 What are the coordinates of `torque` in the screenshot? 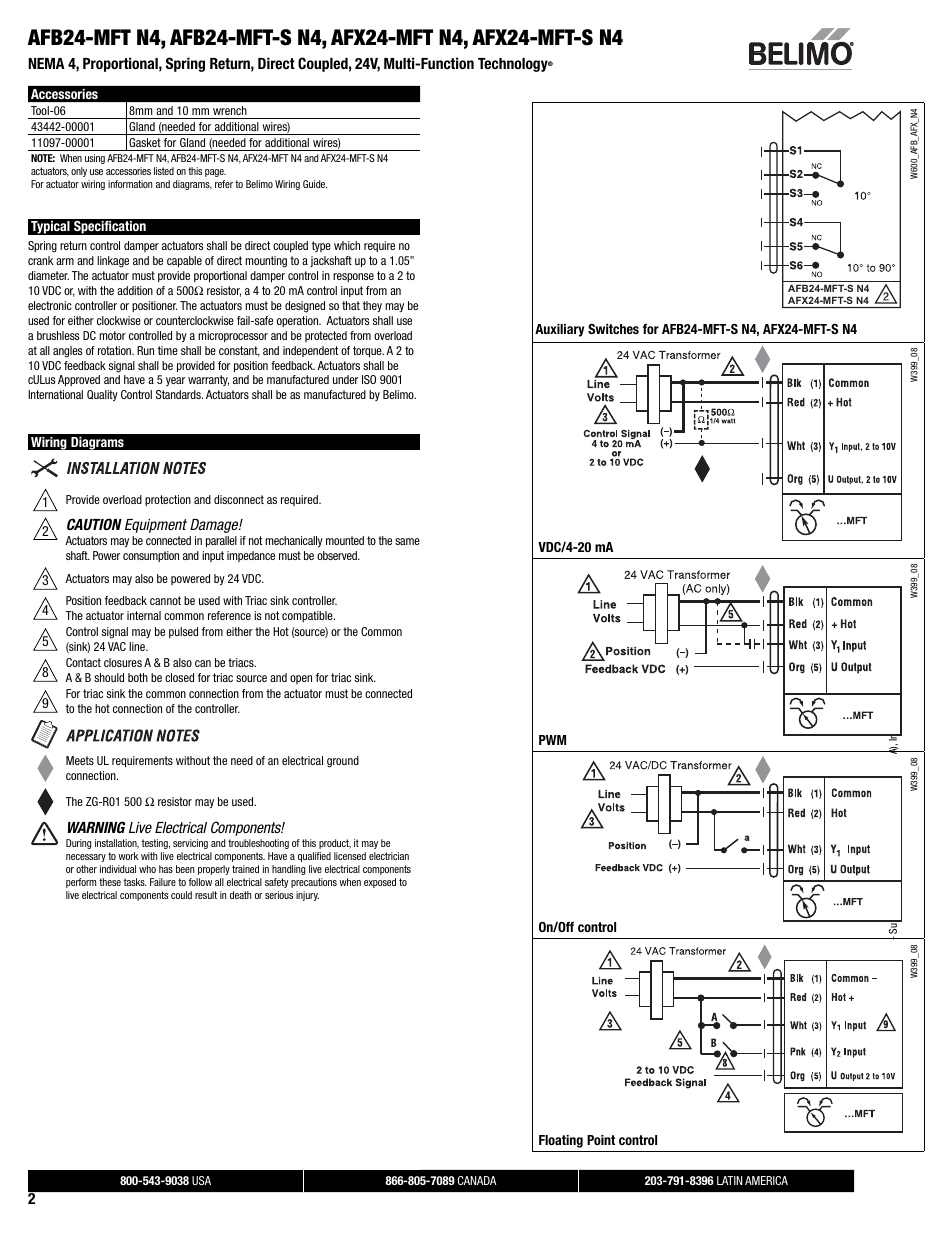 It's located at (368, 351).
